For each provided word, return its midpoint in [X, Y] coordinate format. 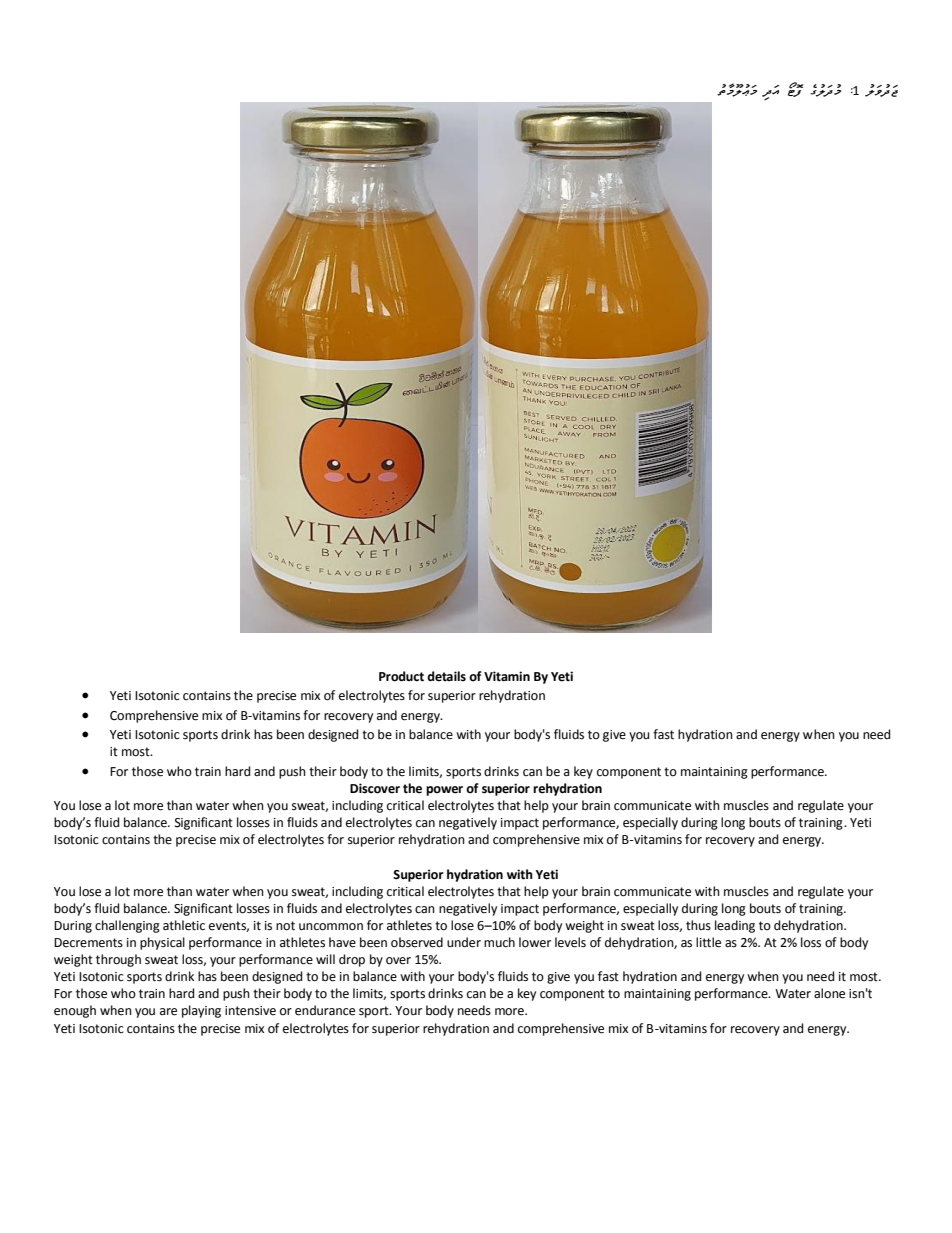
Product [401, 676]
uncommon [331, 927]
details [446, 676]
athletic [184, 925]
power [444, 791]
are [168, 1012]
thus [698, 925]
